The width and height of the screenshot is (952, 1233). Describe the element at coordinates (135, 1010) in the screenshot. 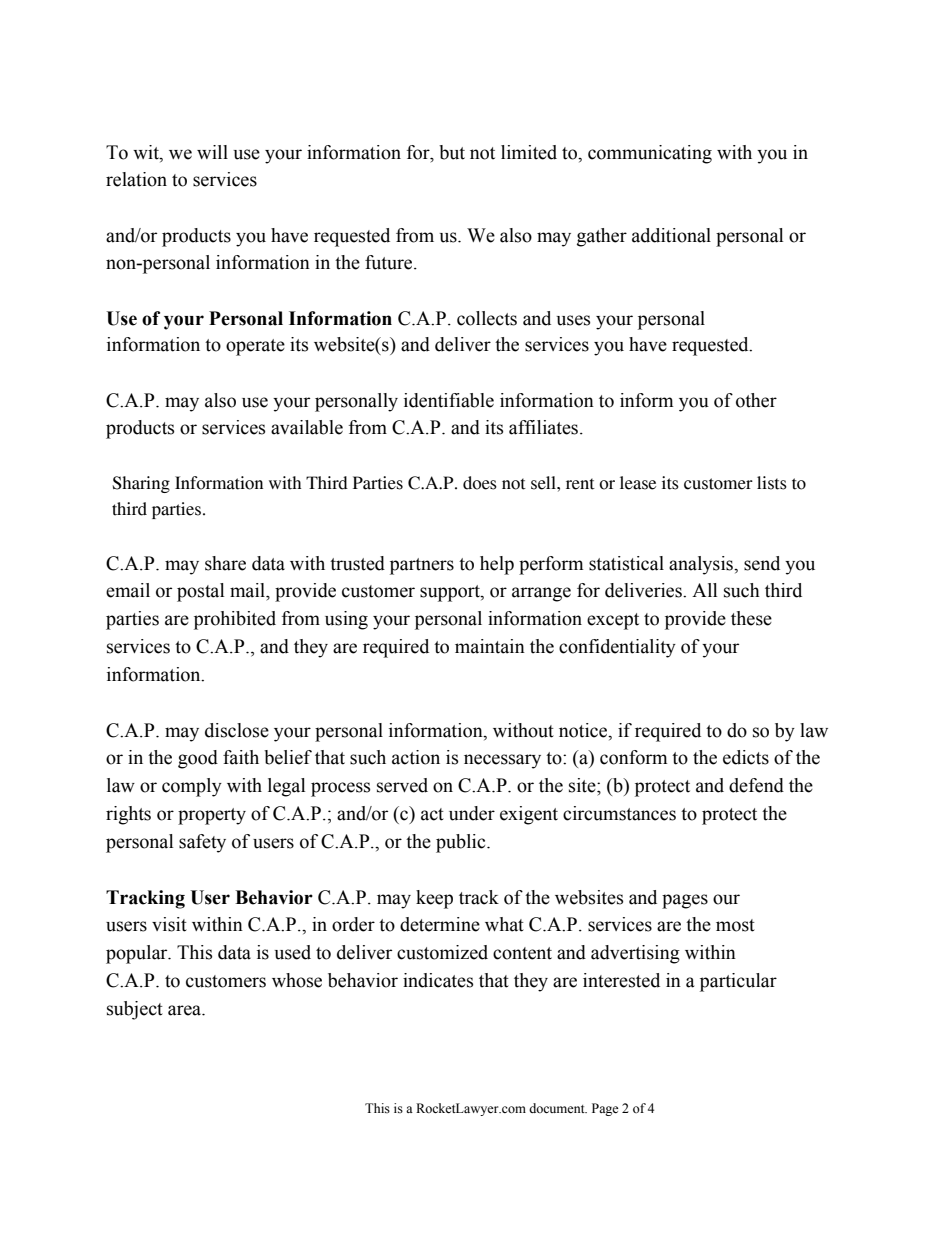

I see `subject` at that location.
